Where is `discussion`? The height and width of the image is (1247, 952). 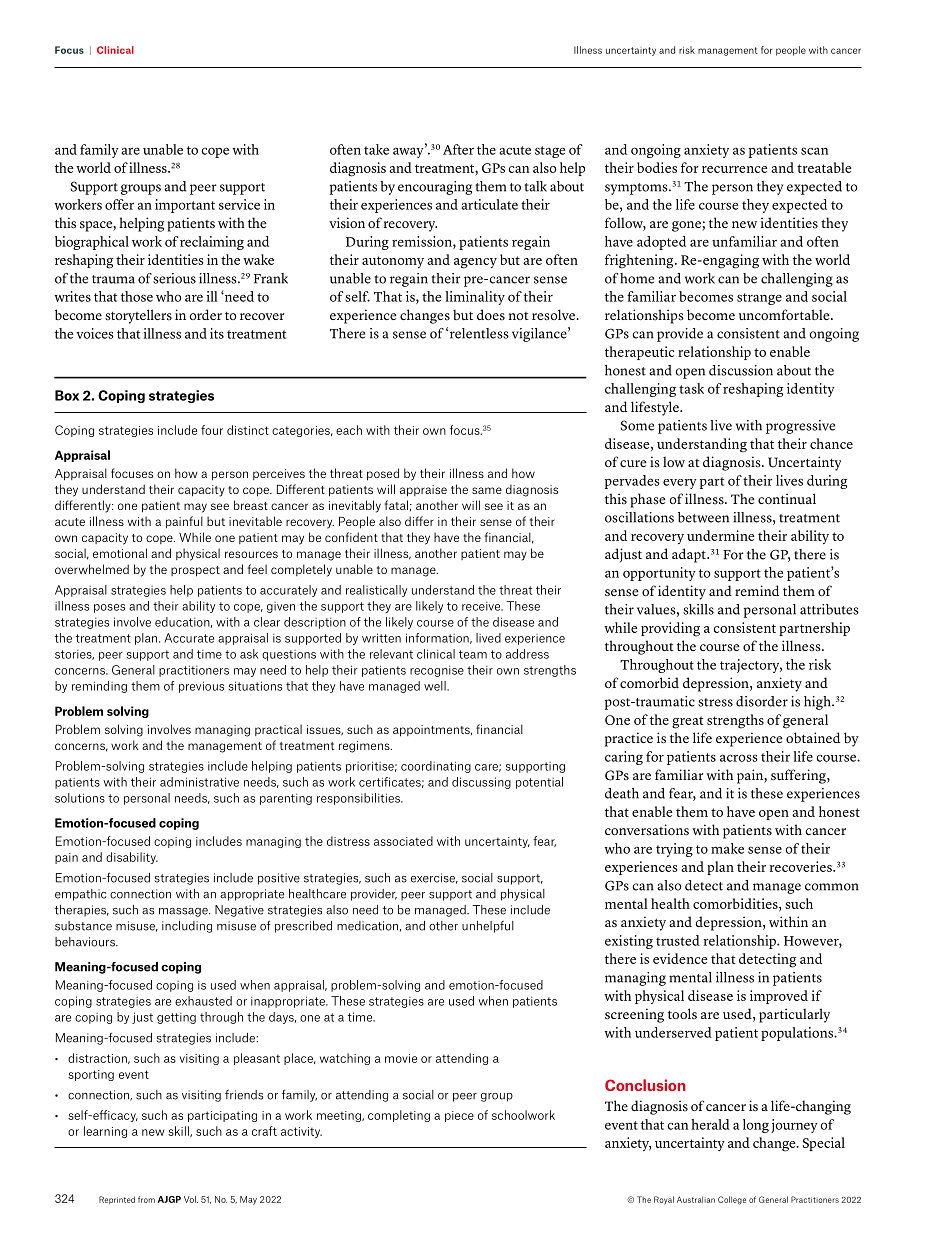
discussion is located at coordinates (741, 370).
